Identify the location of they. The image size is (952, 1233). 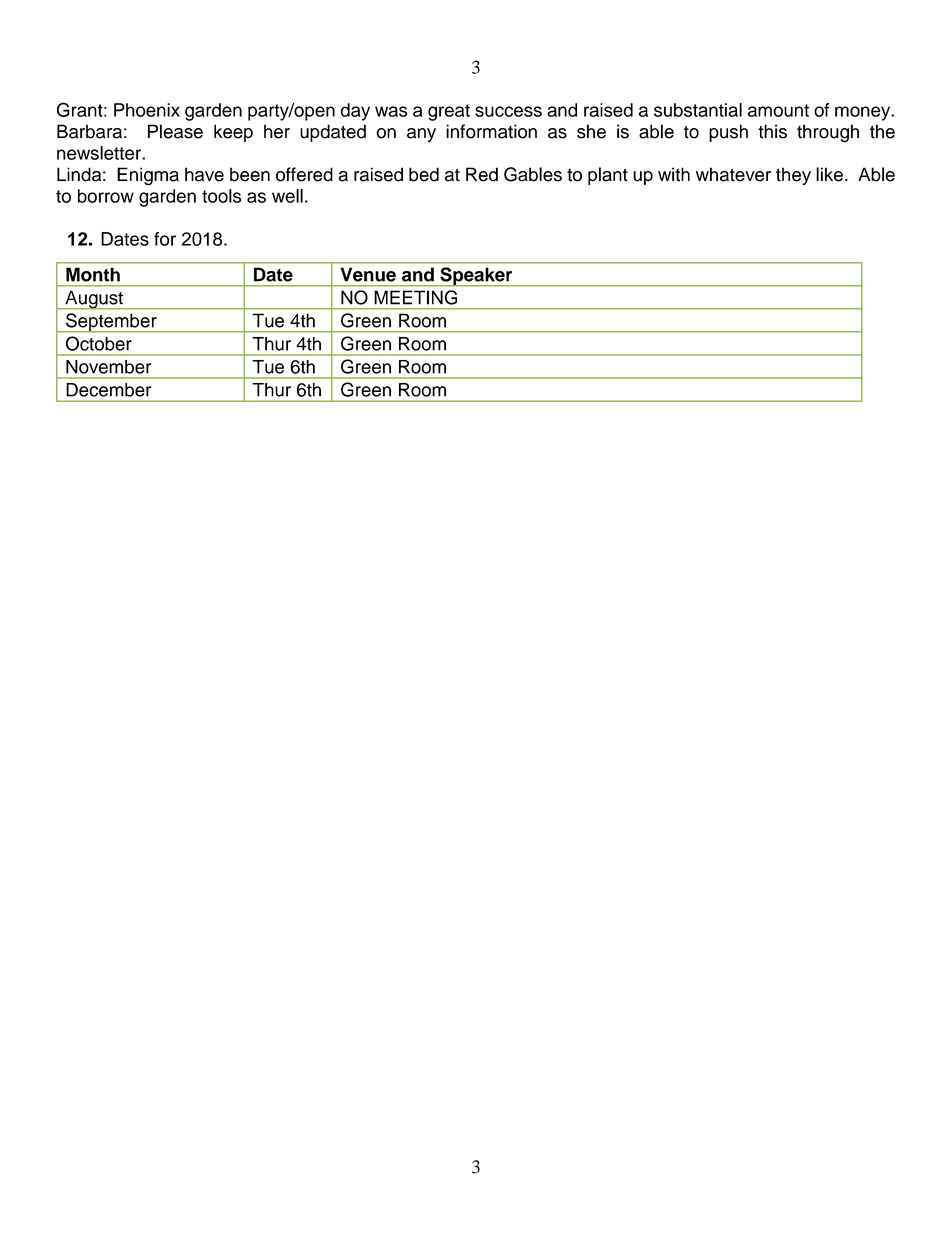
(793, 176).
